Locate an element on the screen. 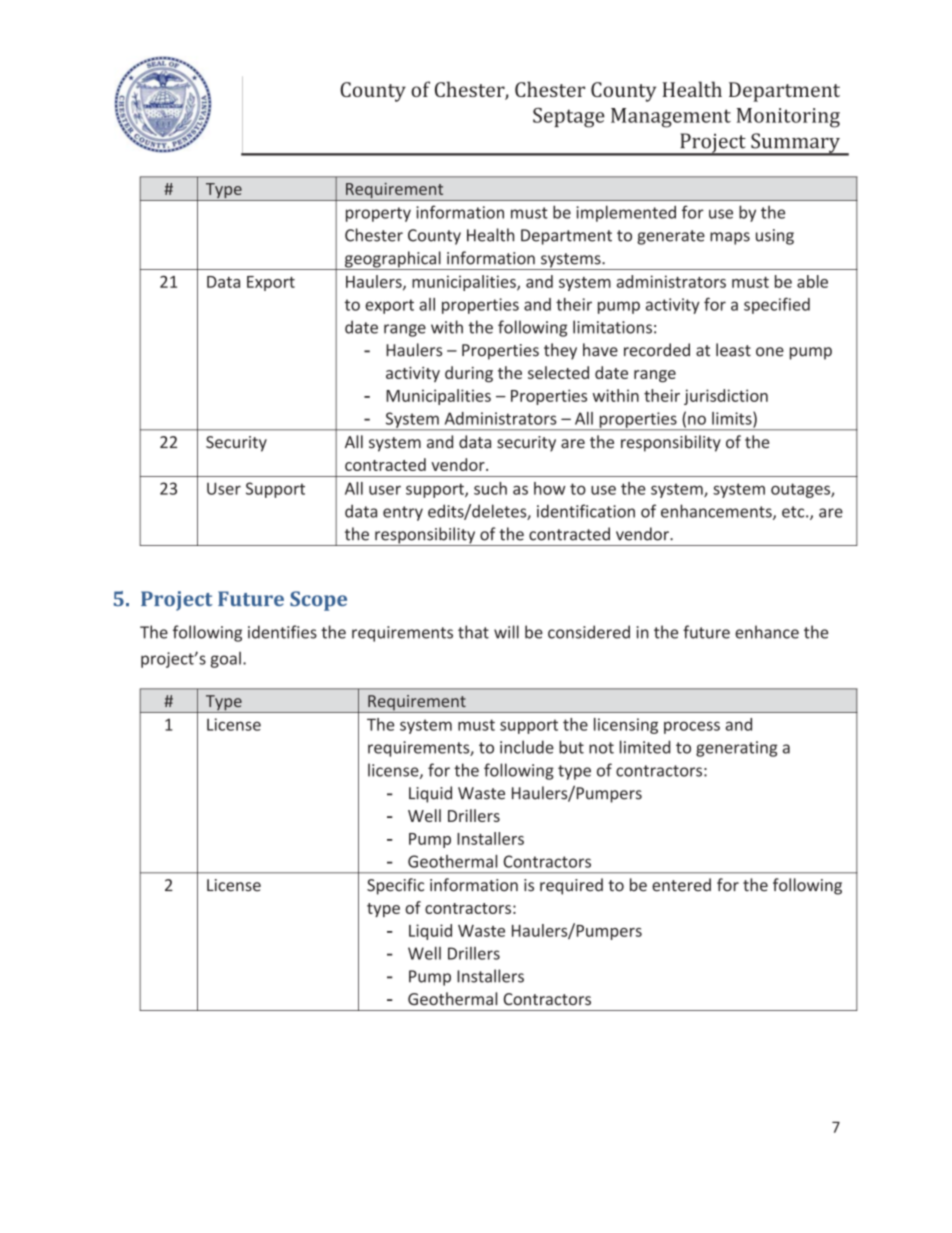 The width and height of the screenshot is (952, 1233). Scope is located at coordinates (318, 601).
